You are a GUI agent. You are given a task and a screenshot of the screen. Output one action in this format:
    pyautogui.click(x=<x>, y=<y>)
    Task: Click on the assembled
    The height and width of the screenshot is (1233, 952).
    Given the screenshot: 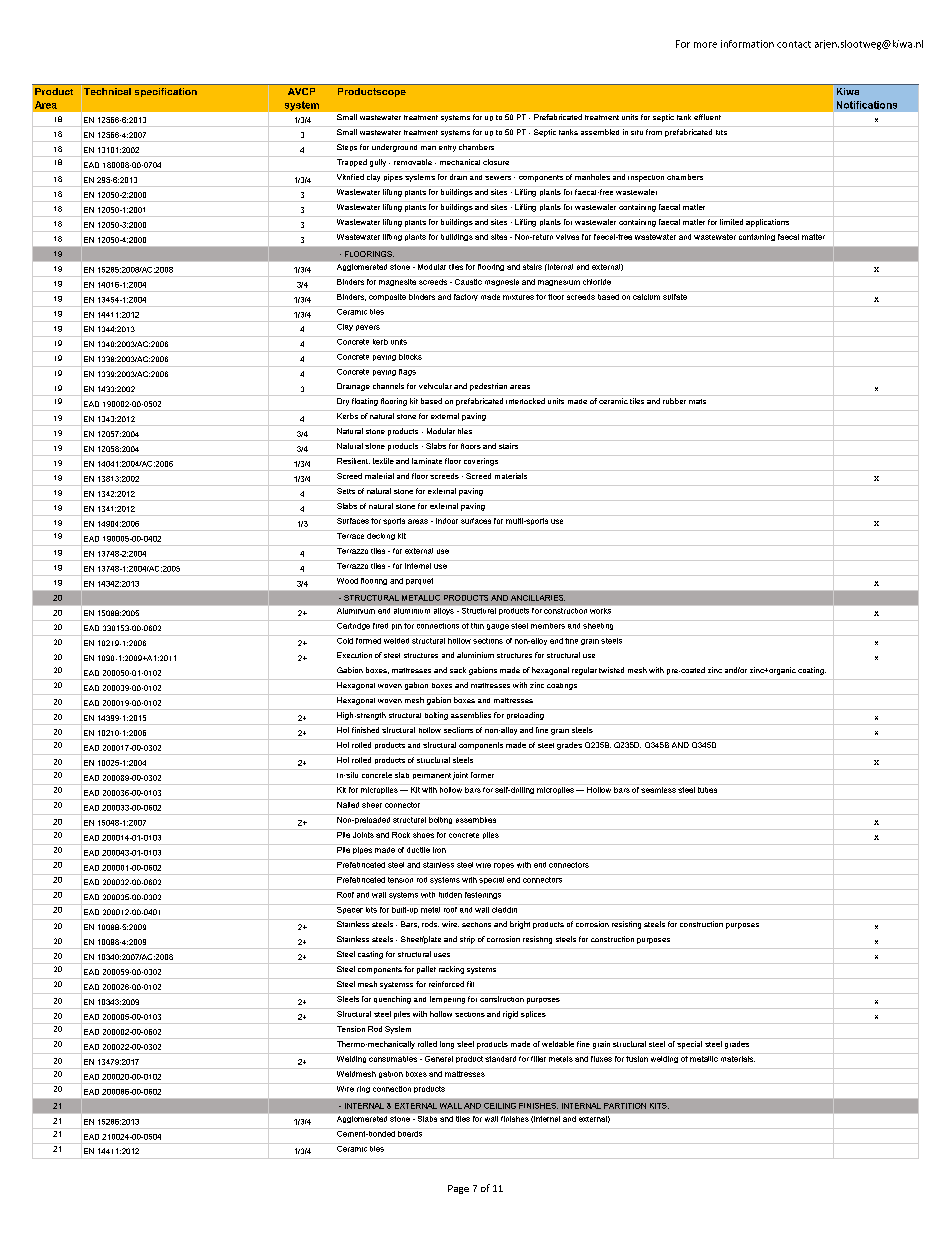 What is the action you would take?
    pyautogui.click(x=600, y=132)
